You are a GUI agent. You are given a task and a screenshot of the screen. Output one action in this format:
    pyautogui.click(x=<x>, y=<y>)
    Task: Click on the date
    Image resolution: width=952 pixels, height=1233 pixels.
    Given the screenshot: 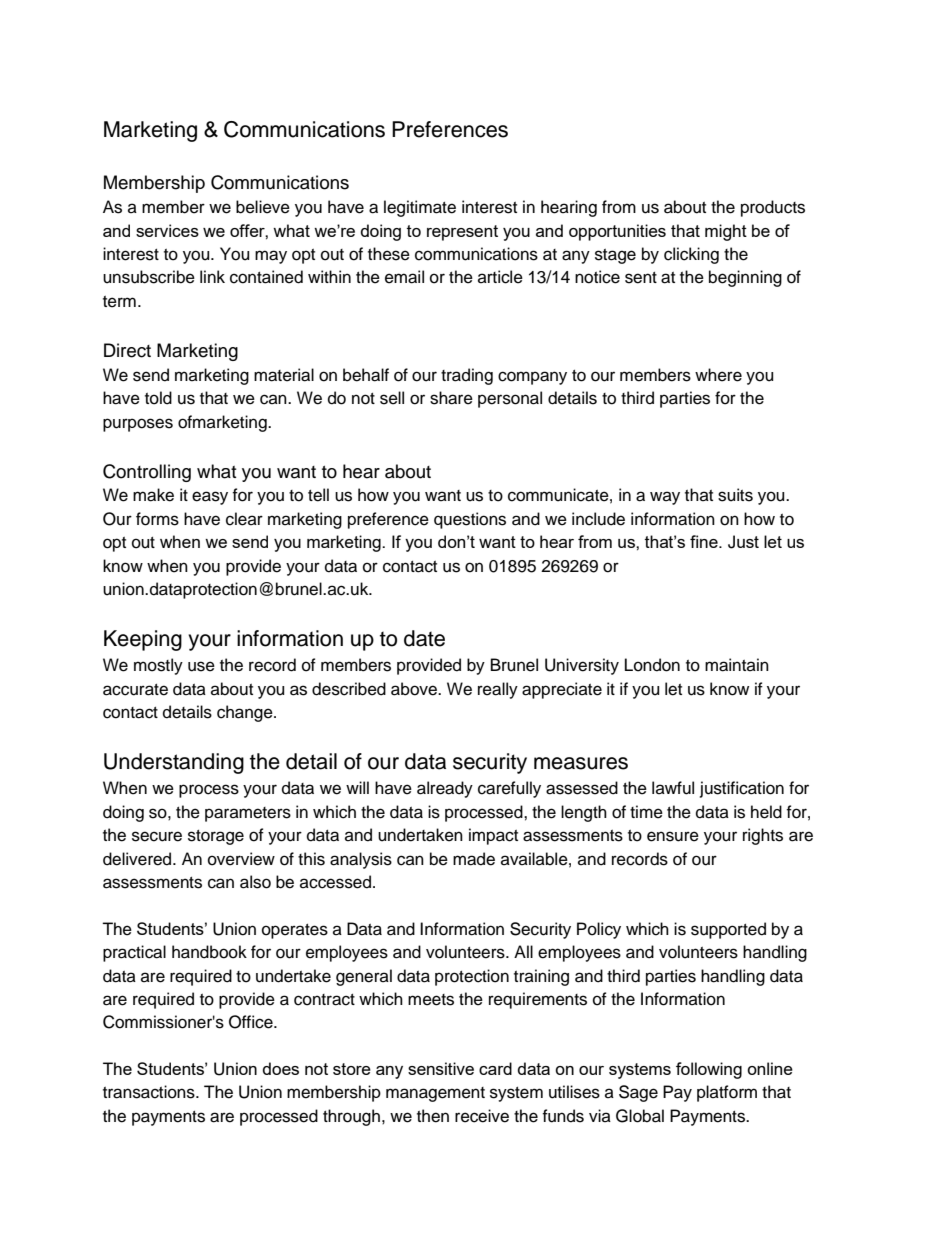 What is the action you would take?
    pyautogui.click(x=424, y=638)
